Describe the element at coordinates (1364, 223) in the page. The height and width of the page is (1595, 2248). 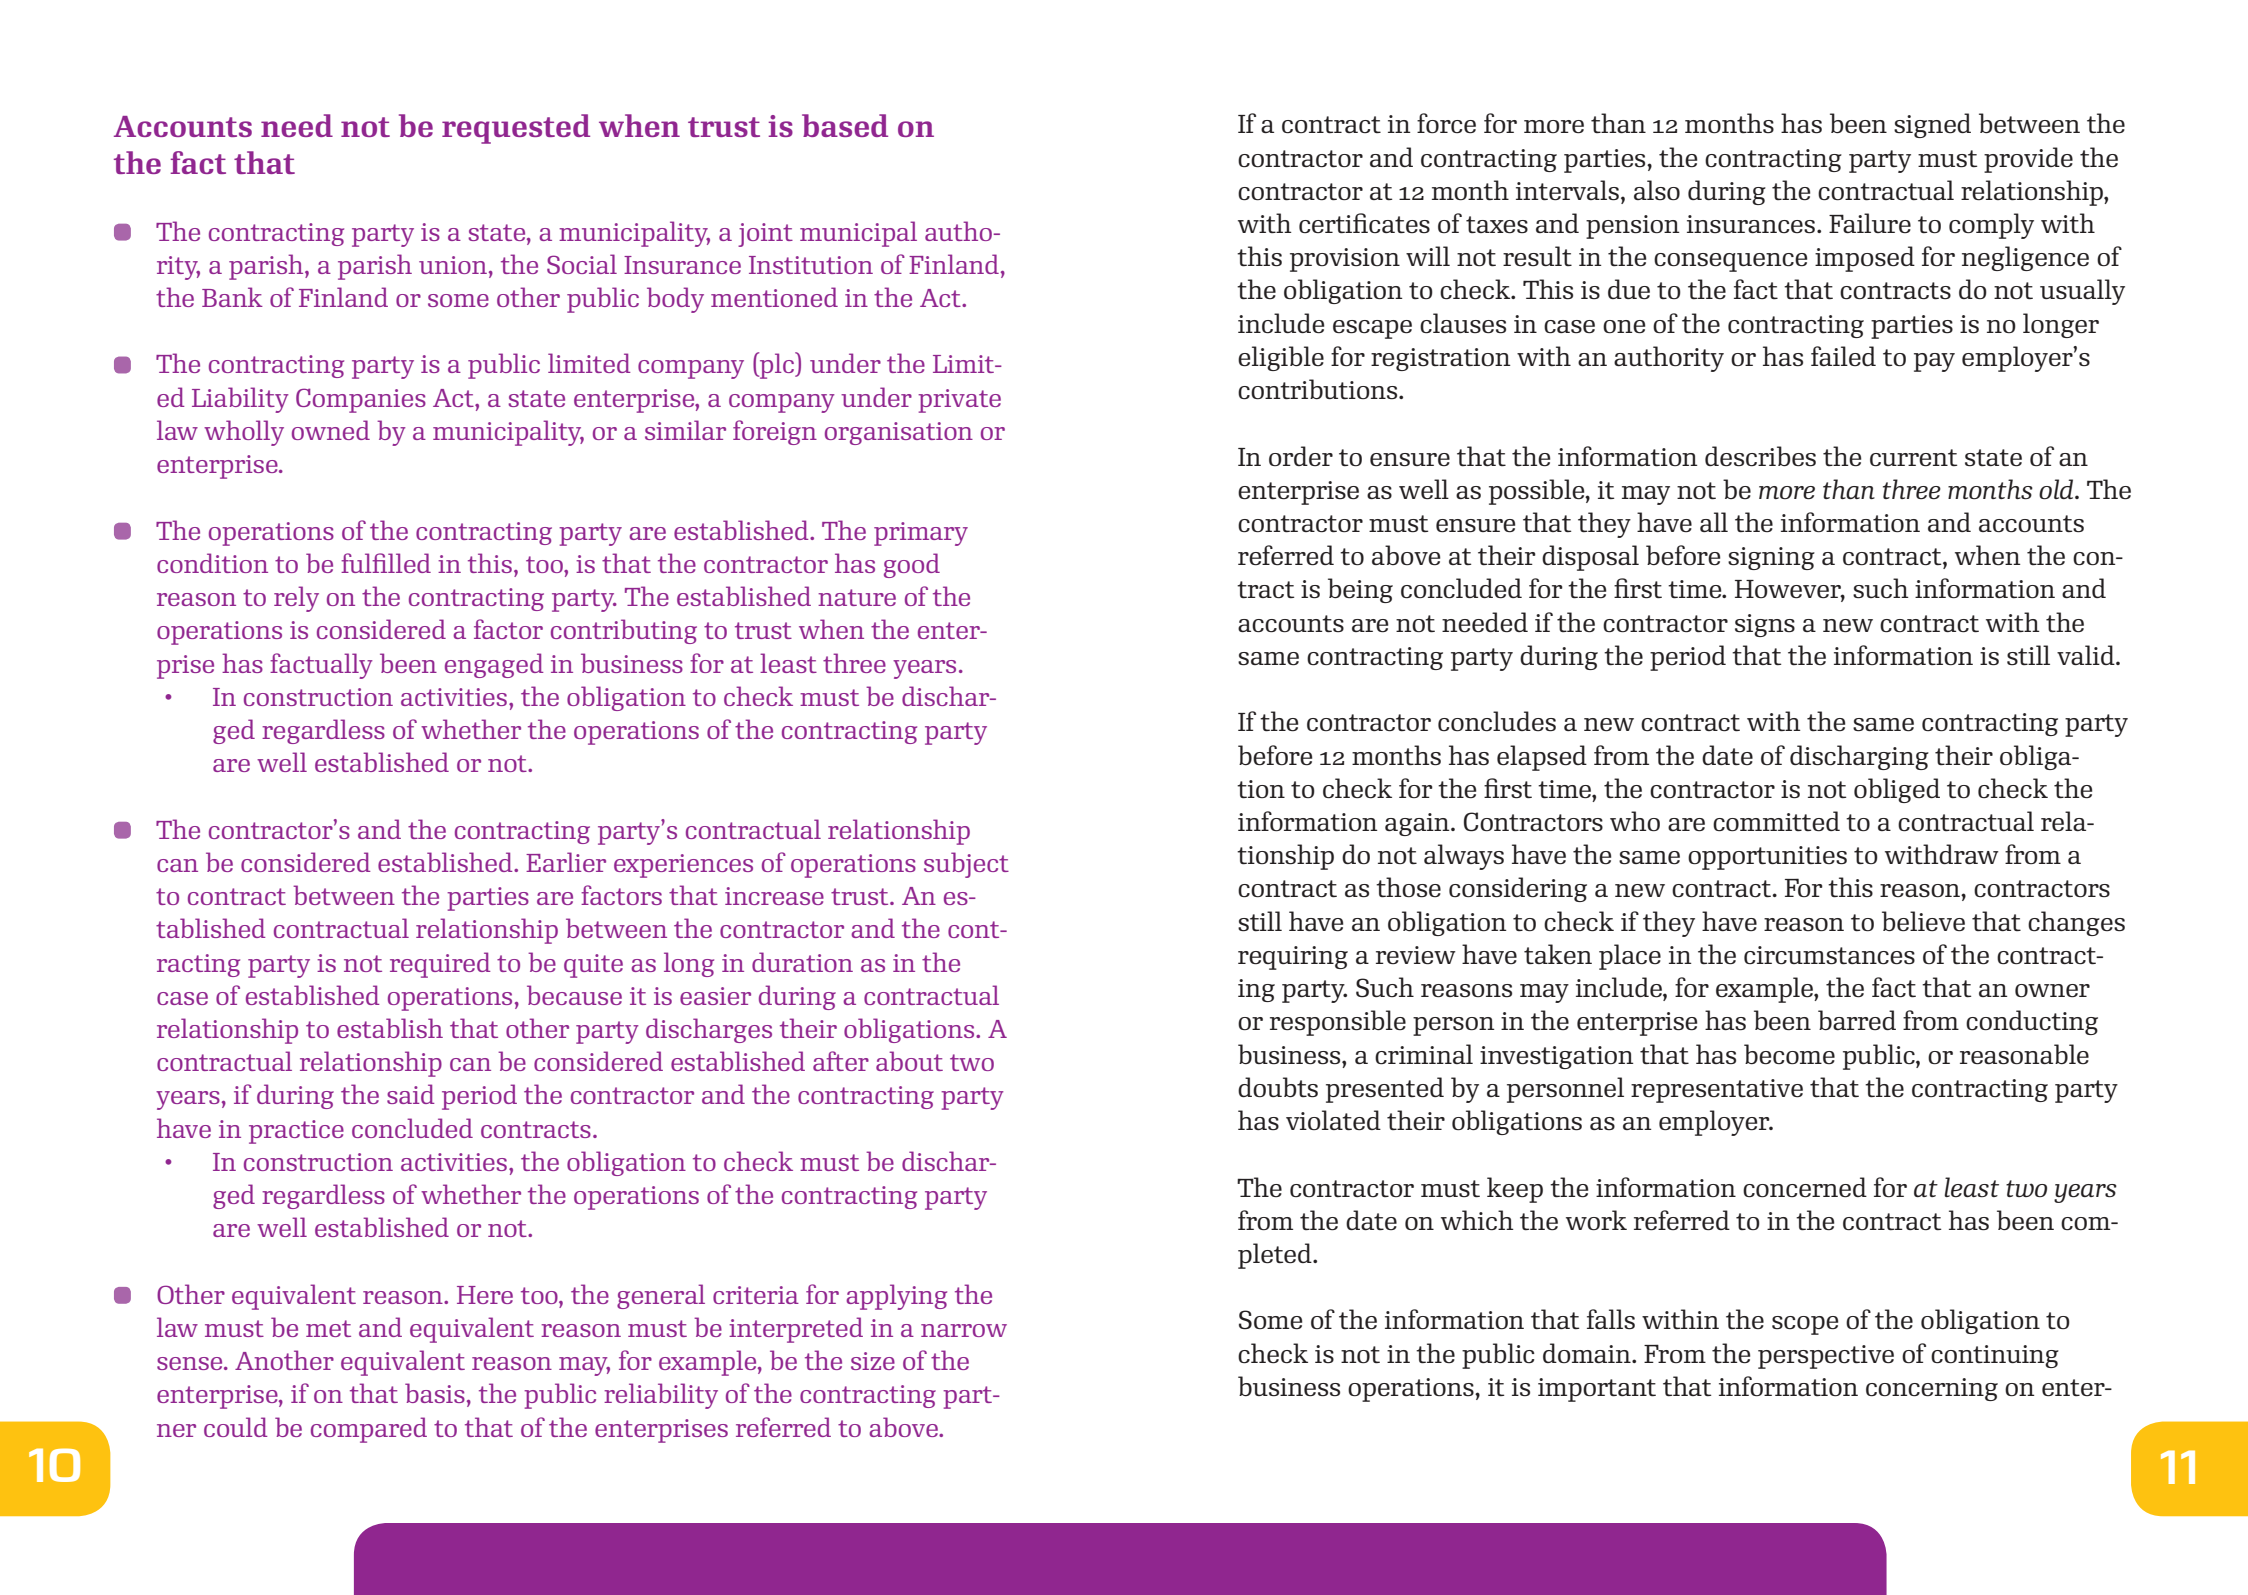
I see `certificates` at that location.
